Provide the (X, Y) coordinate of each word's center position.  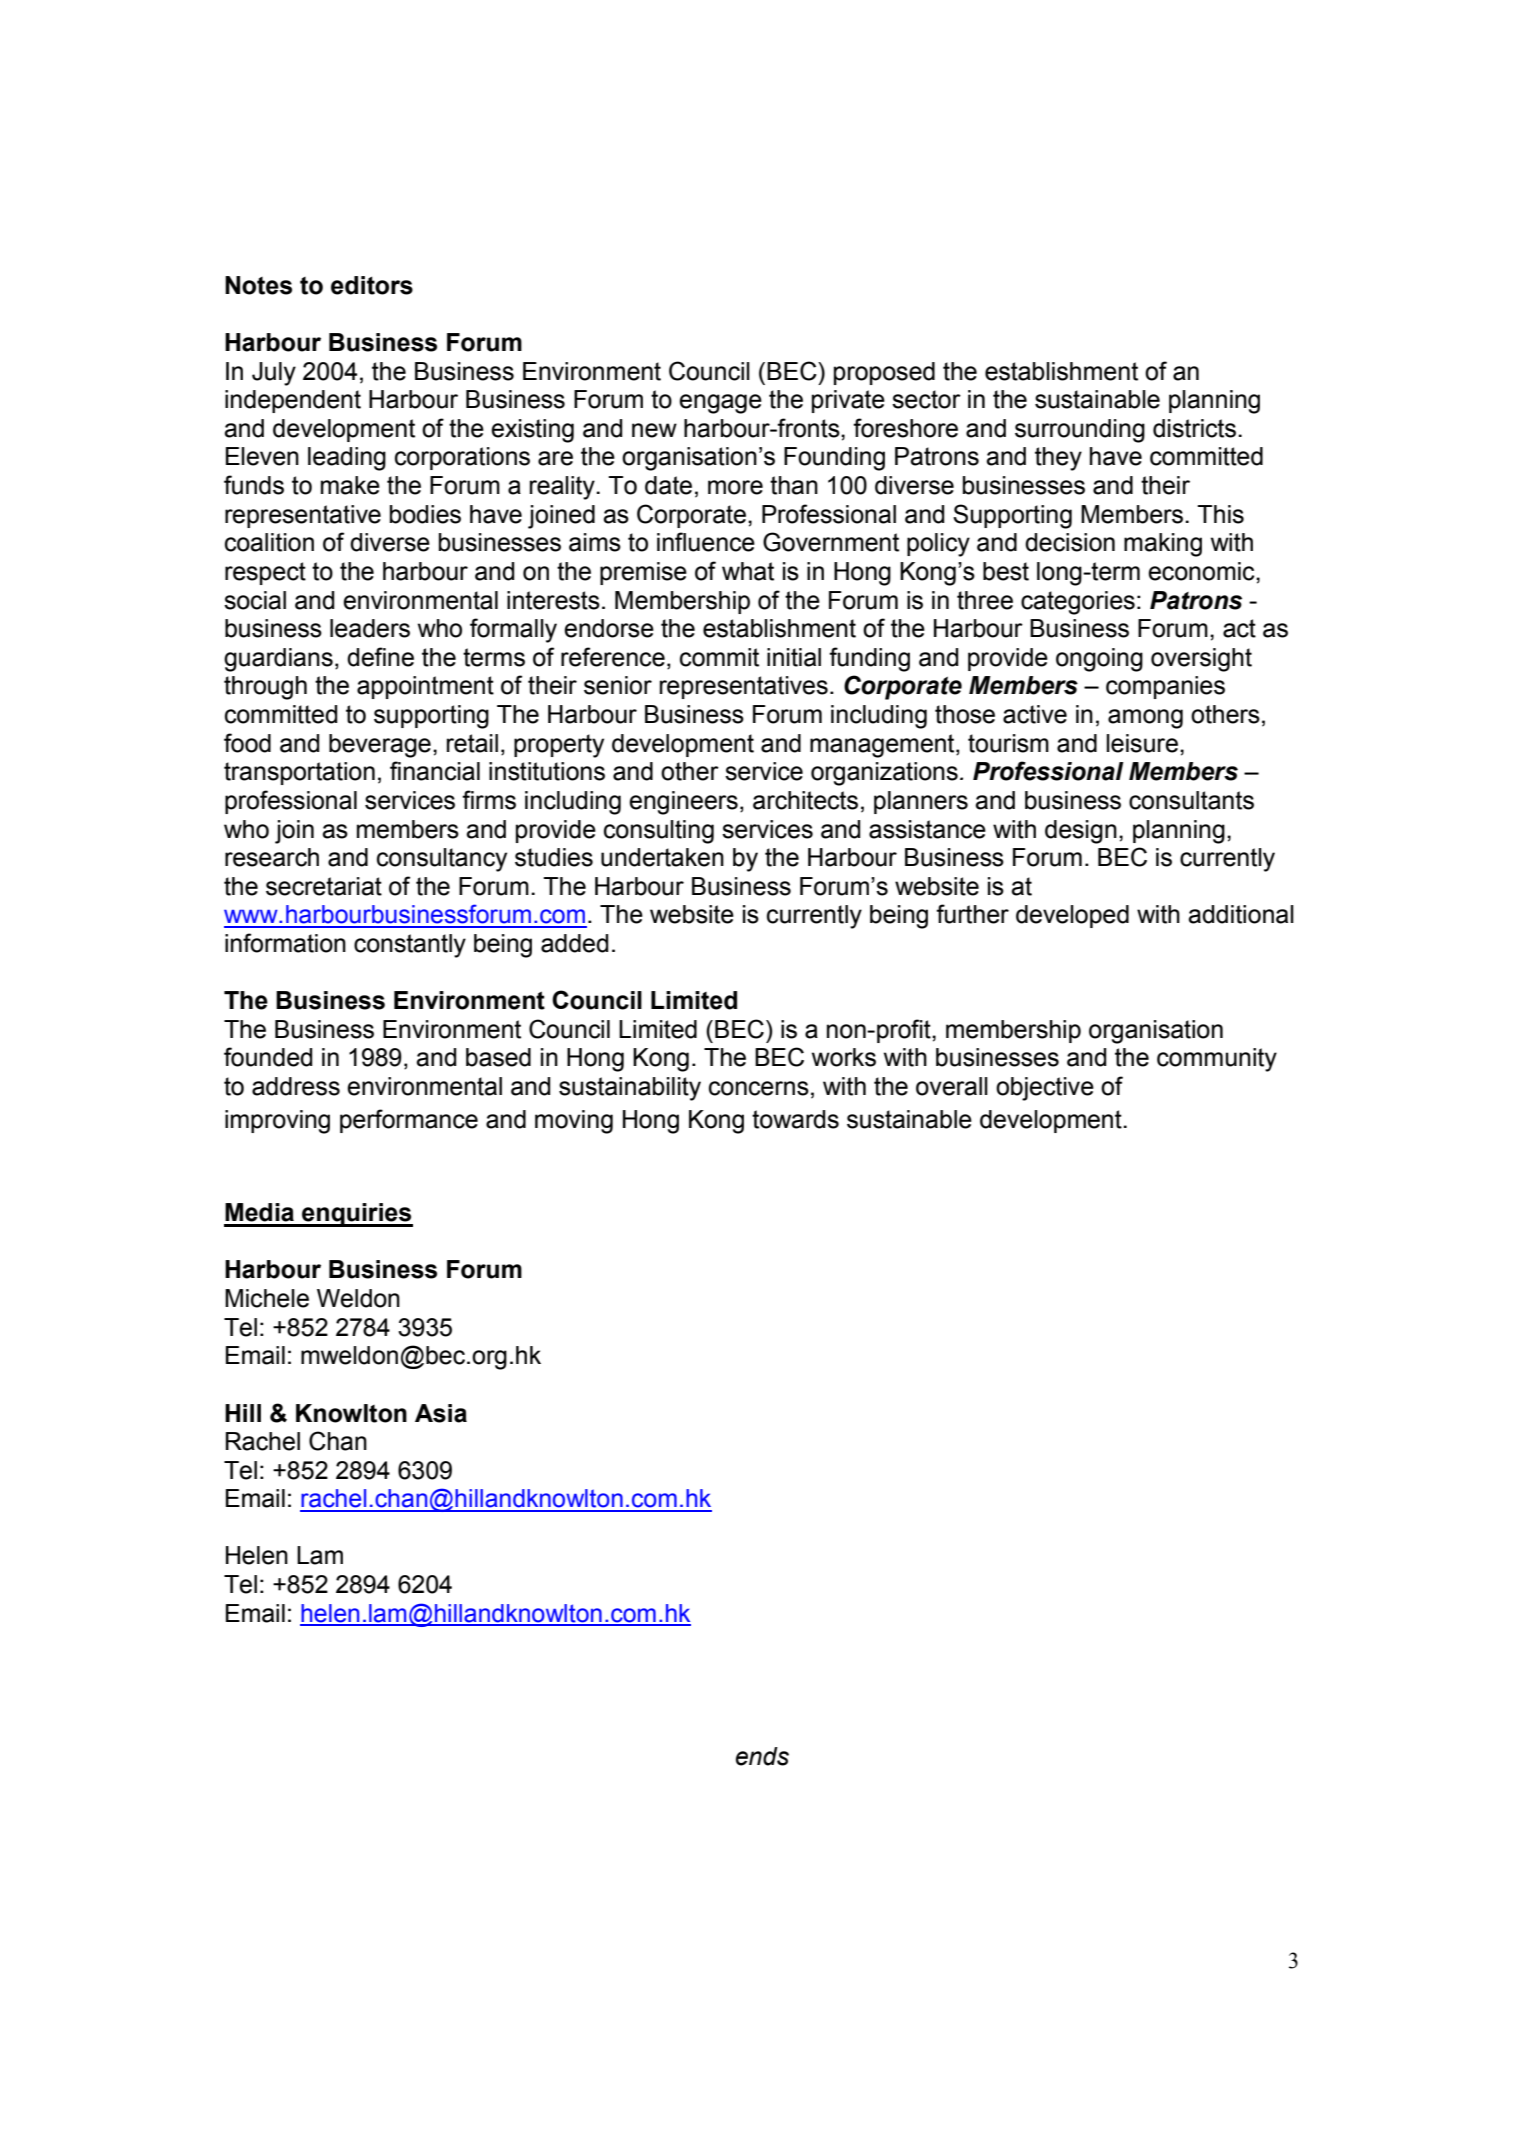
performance (409, 1121)
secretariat (324, 886)
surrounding (1080, 431)
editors (372, 285)
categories (1078, 603)
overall (952, 1086)
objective (1045, 1089)
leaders (370, 628)
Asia (441, 1413)
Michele (267, 1298)
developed (1072, 916)
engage (720, 404)
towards (795, 1119)
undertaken (662, 857)
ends (762, 1756)
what (748, 571)
